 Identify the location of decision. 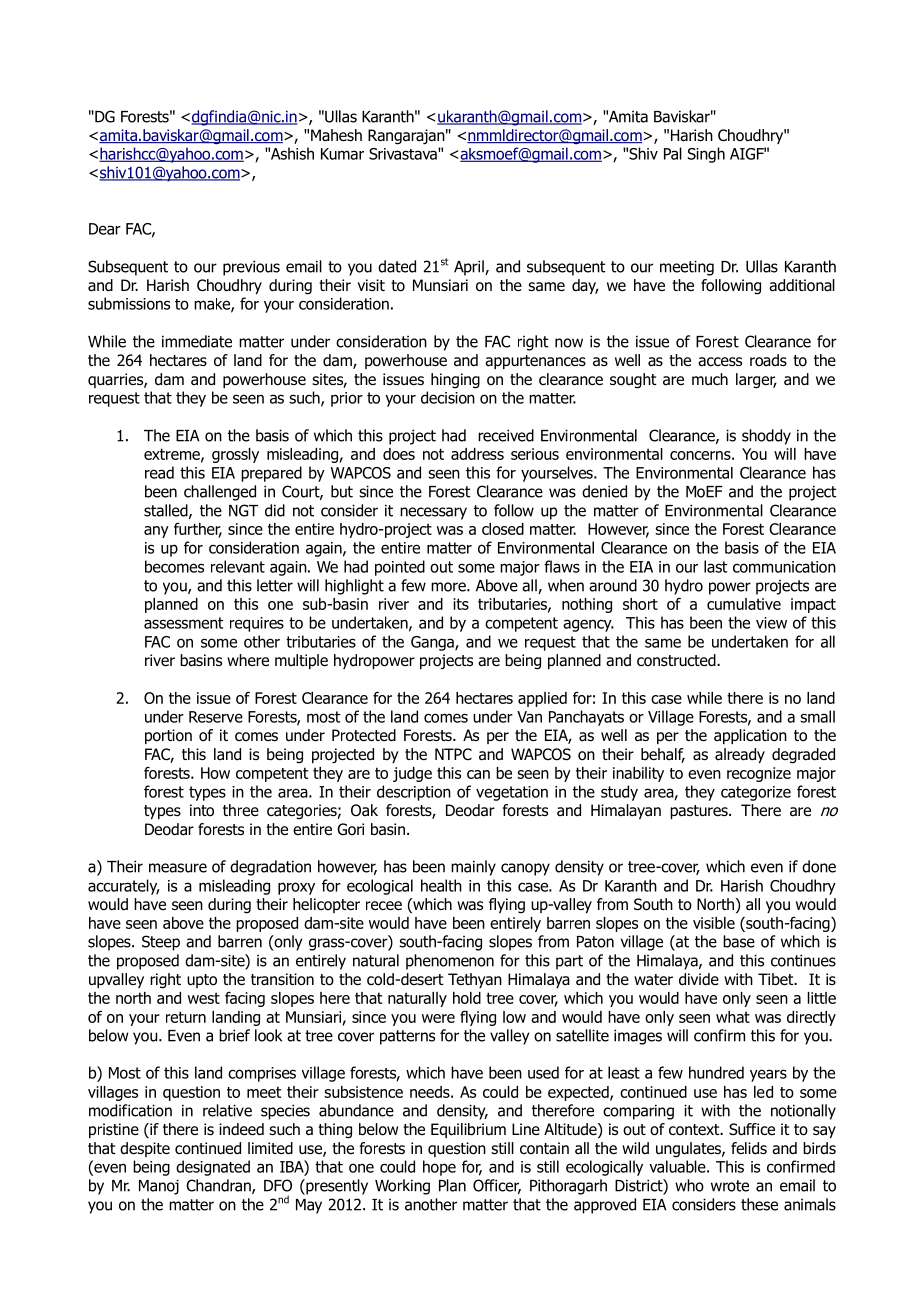
(448, 397).
